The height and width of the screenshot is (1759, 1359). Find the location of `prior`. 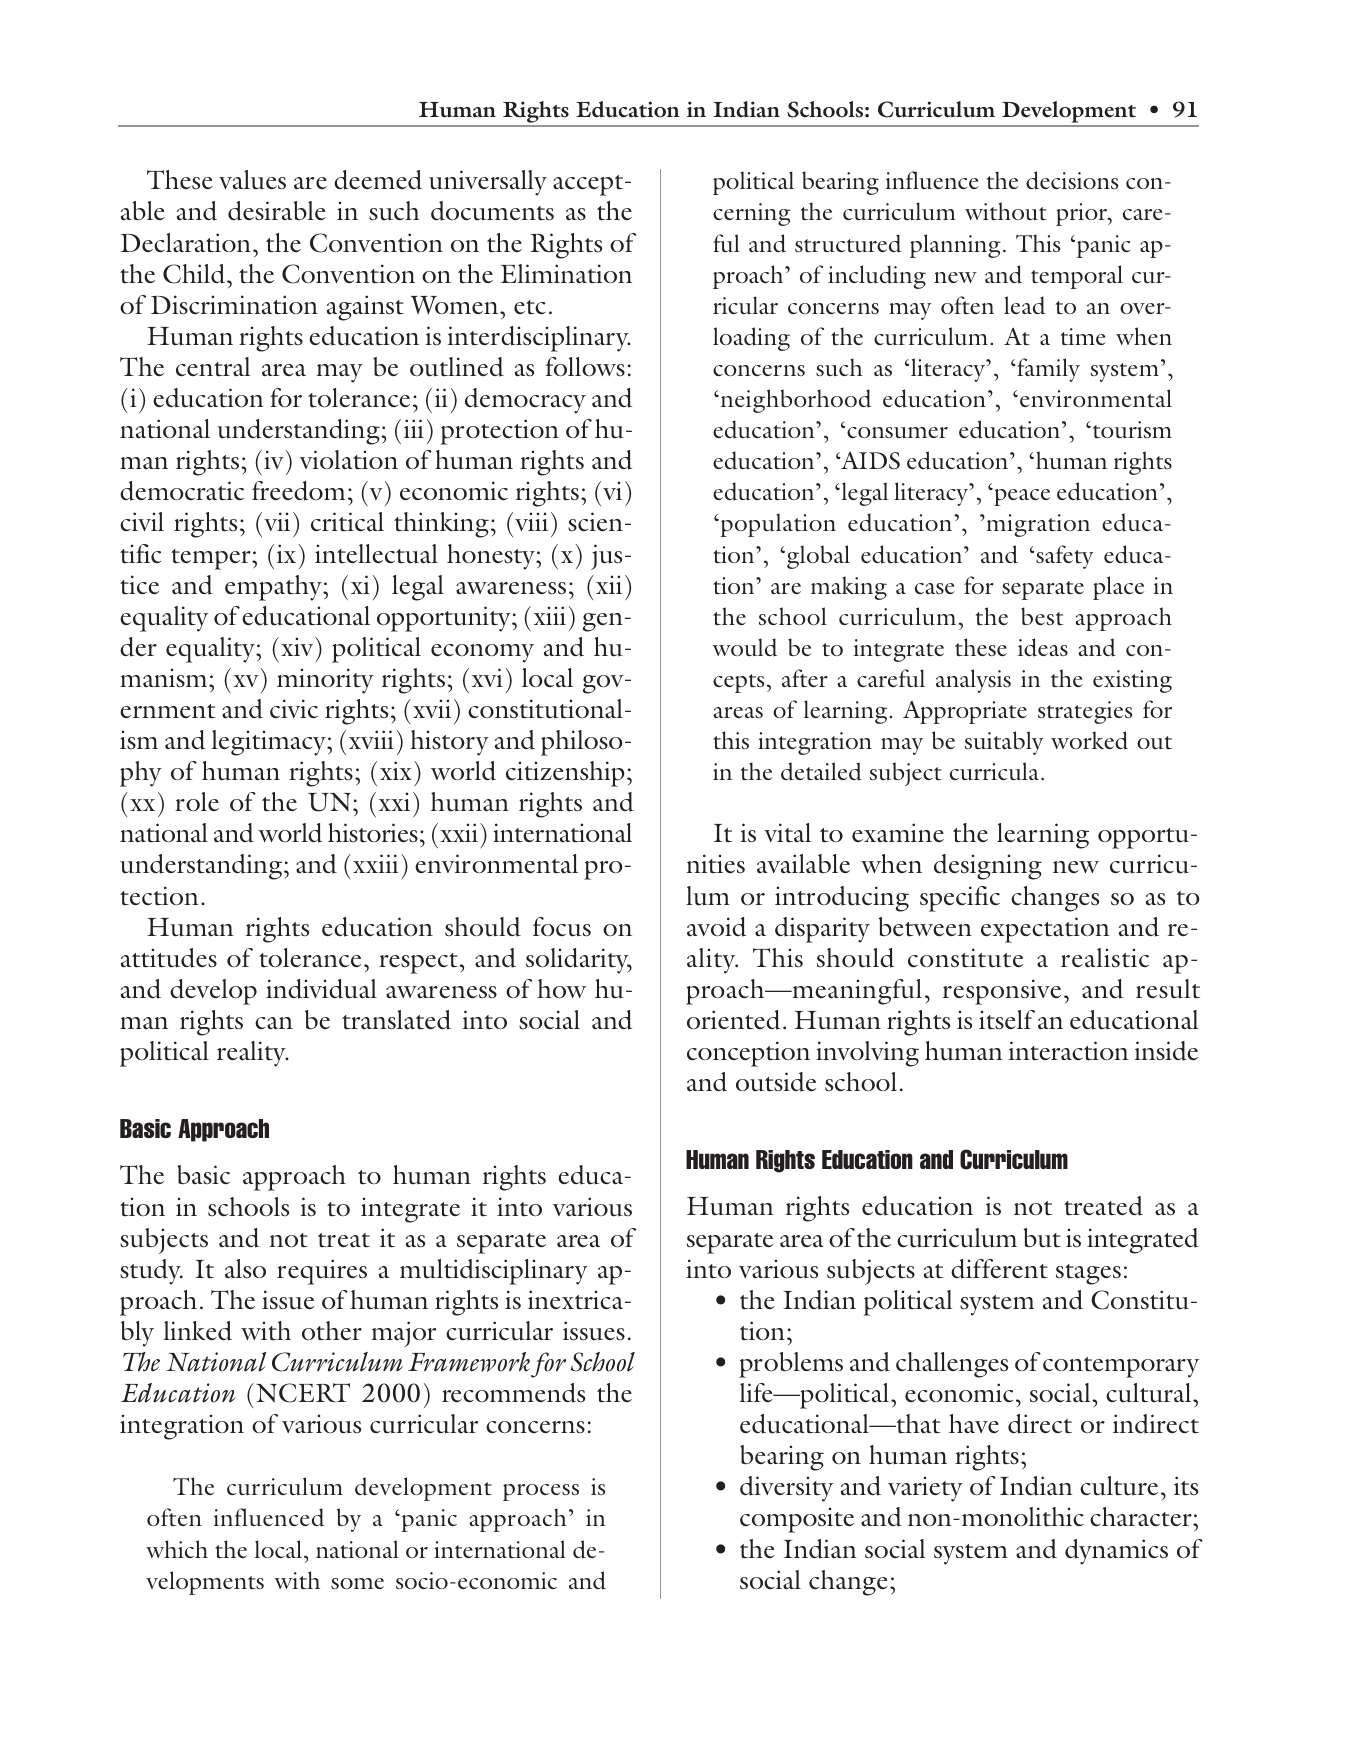

prior is located at coordinates (1083, 214).
